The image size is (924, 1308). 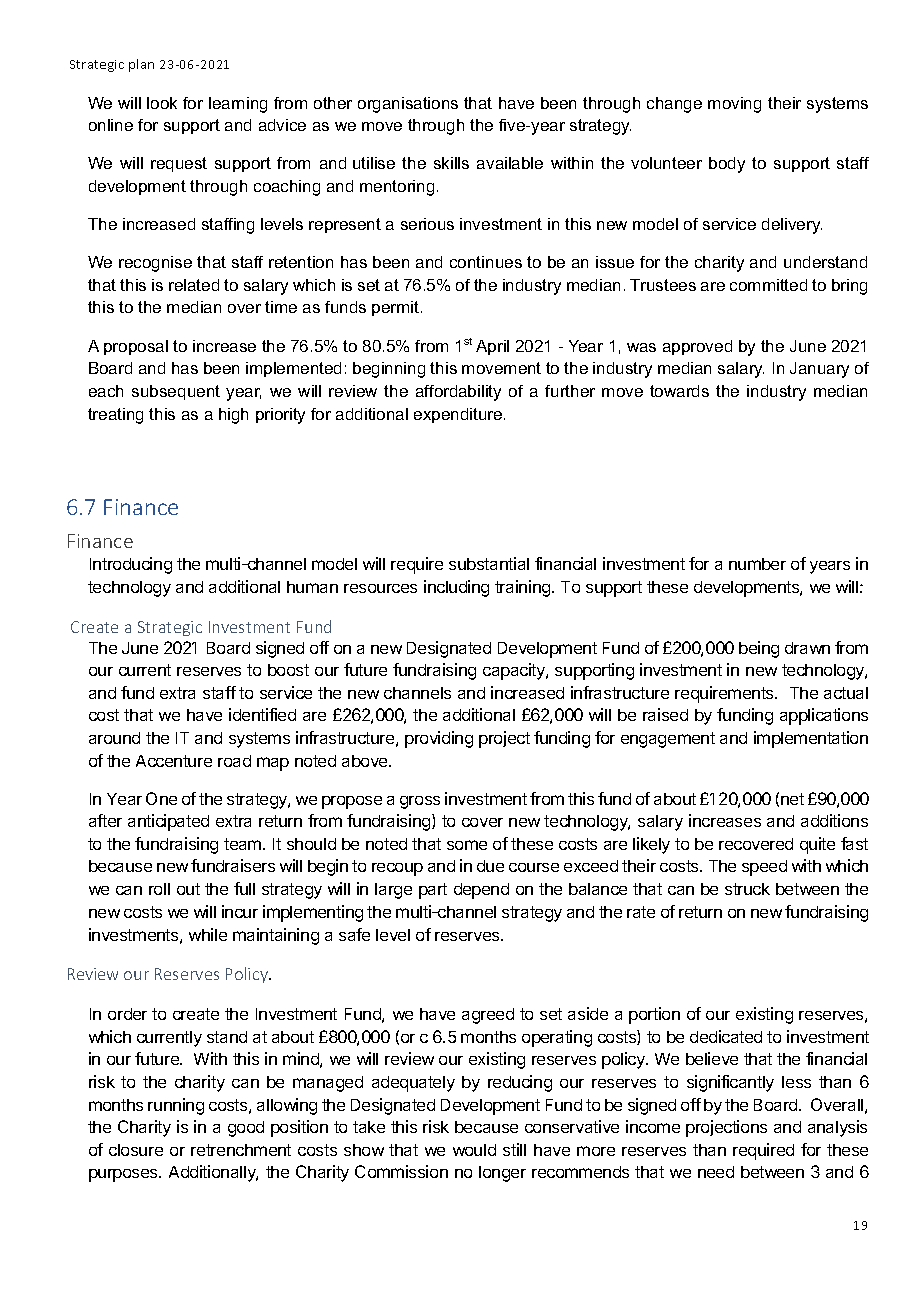 I want to click on look, so click(x=162, y=103).
